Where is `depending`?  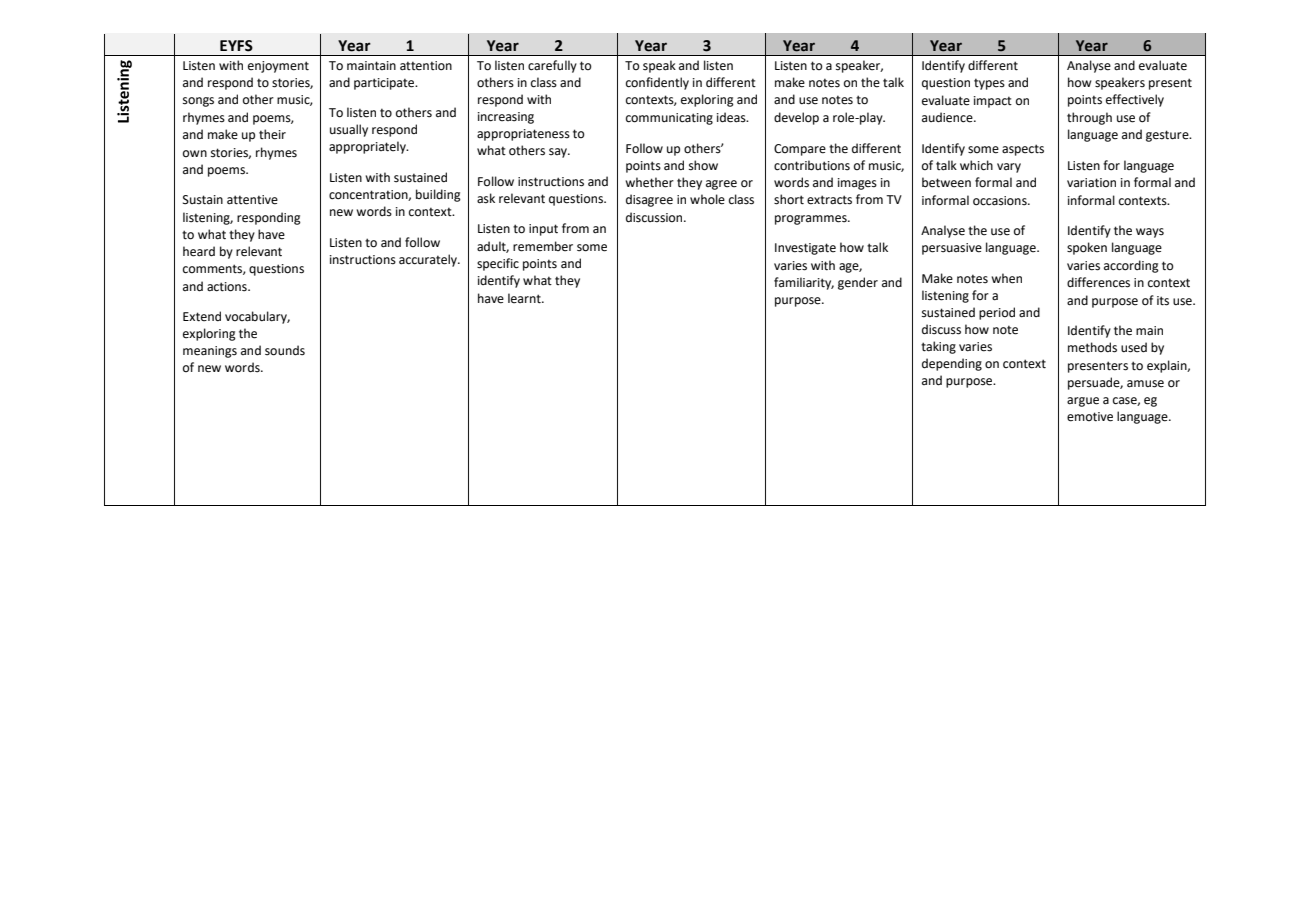
depending is located at coordinates (952, 364).
